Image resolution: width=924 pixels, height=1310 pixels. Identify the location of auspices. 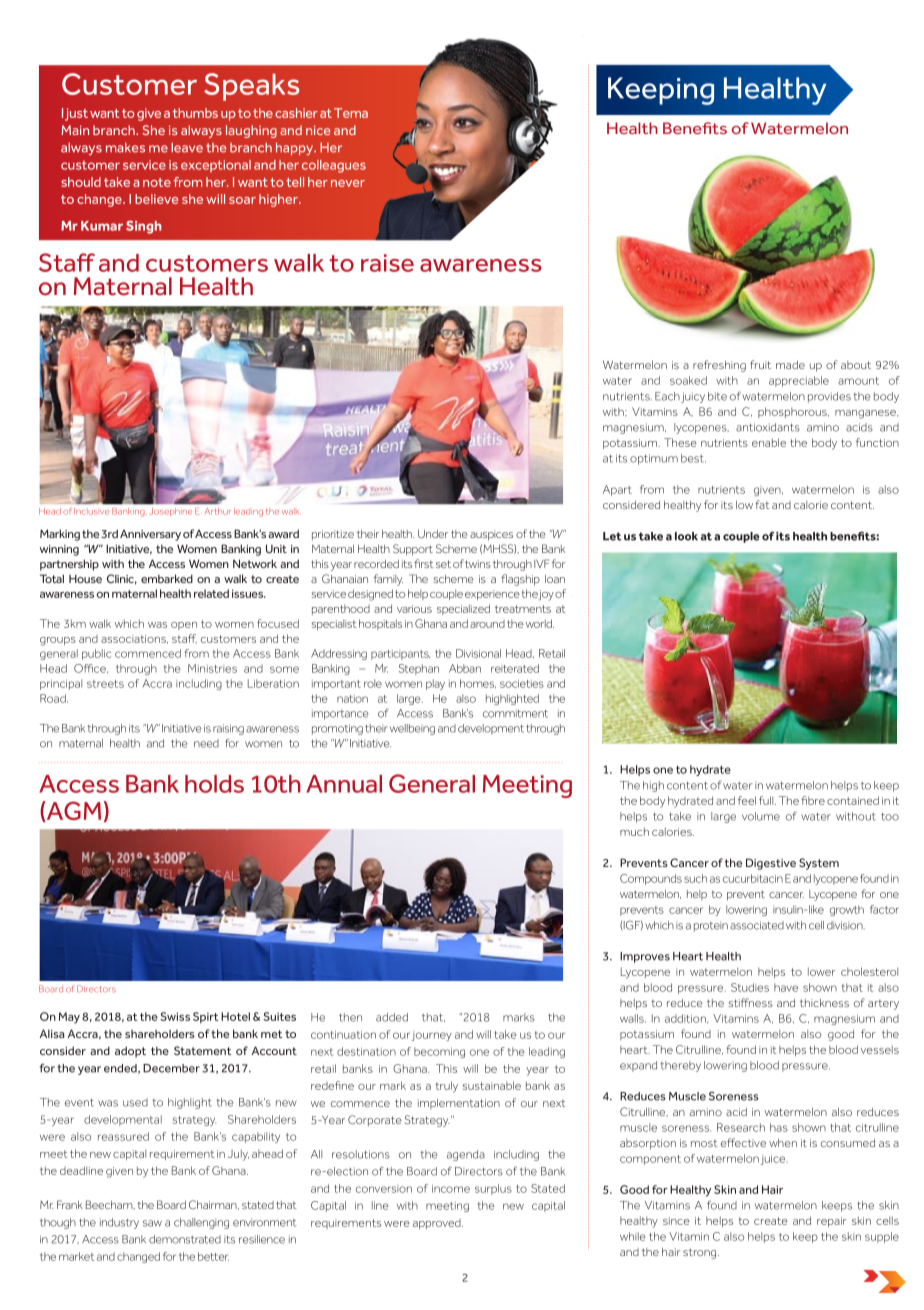
(491, 535).
